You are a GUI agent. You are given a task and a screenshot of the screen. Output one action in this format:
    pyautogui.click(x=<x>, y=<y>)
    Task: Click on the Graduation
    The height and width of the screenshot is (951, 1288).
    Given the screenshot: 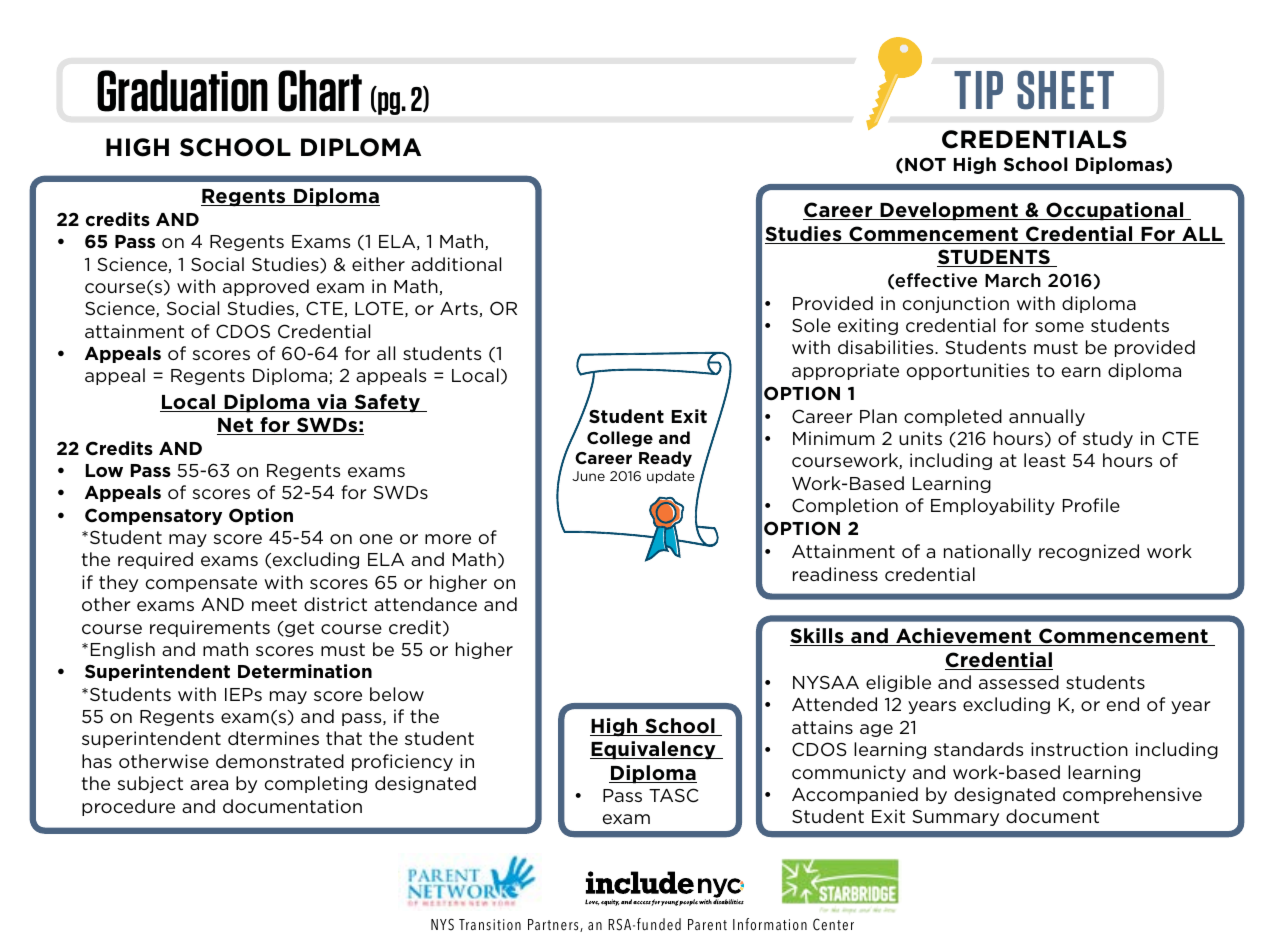 What is the action you would take?
    pyautogui.click(x=182, y=91)
